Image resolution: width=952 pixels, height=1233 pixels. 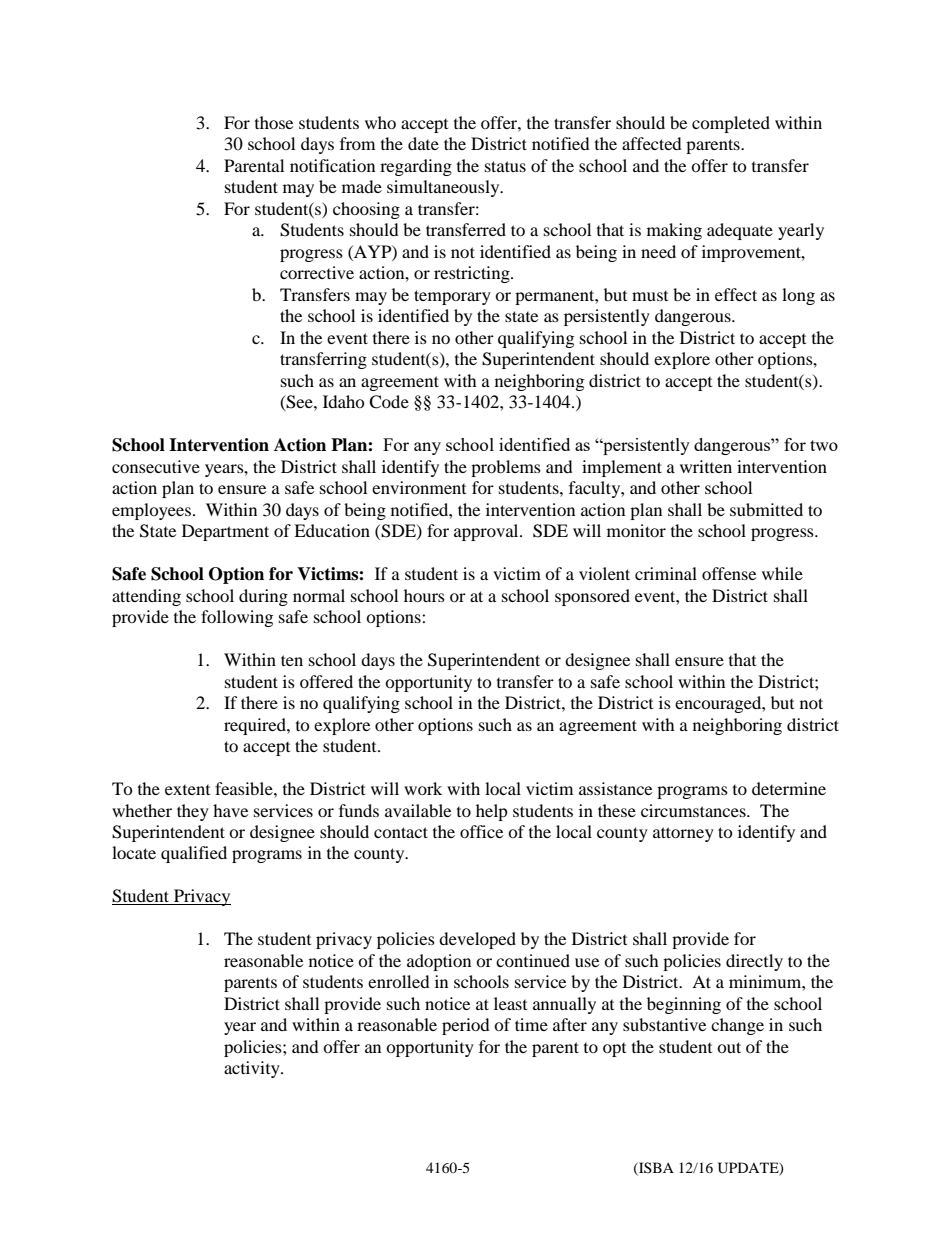 I want to click on following, so click(x=237, y=618).
